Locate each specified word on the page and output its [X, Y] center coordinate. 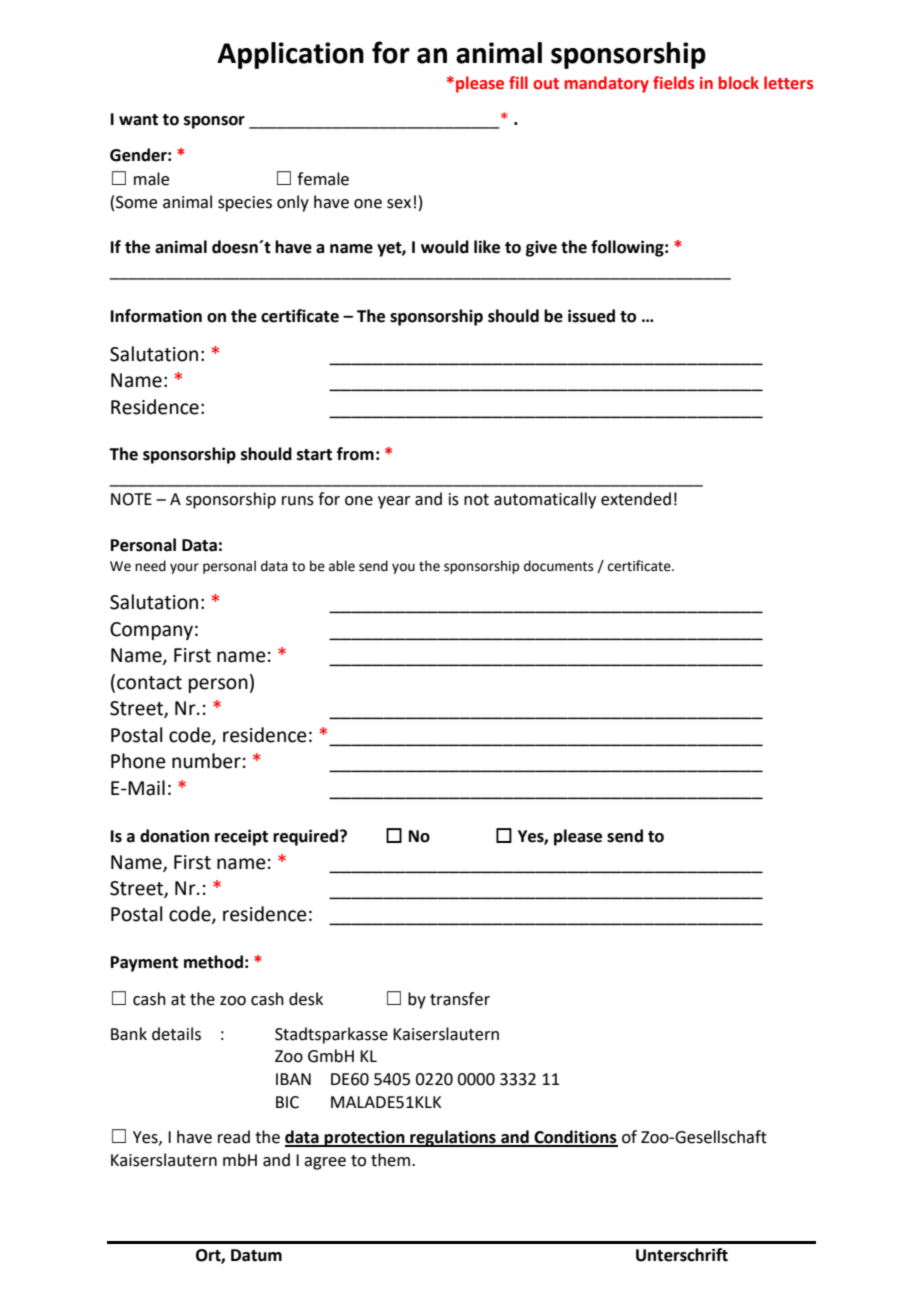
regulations [453, 1138]
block [739, 83]
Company [151, 631]
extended [636, 499]
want [138, 120]
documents [558, 566]
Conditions [575, 1138]
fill [518, 82]
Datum [256, 1255]
